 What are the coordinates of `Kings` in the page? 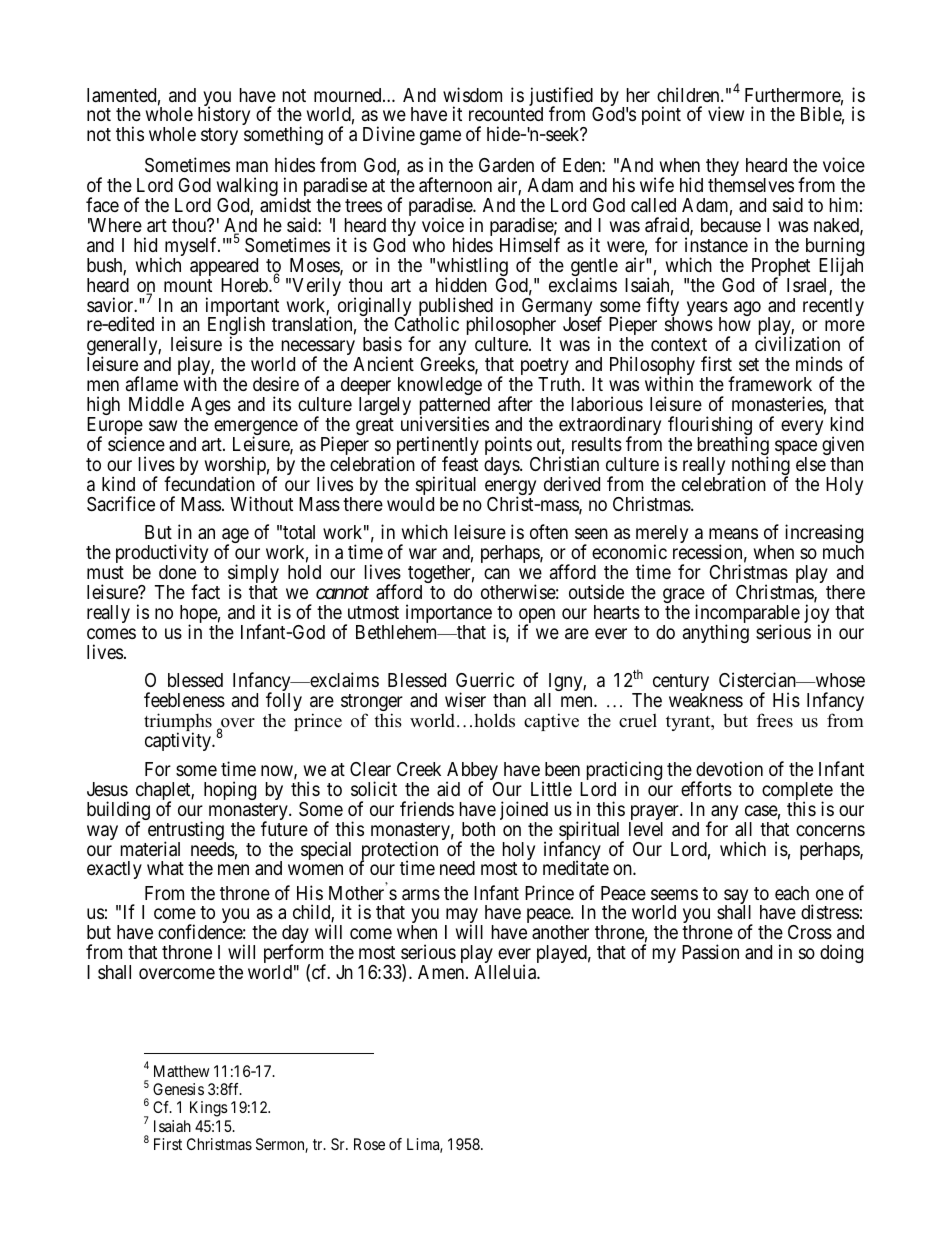 It's located at (209, 1109).
